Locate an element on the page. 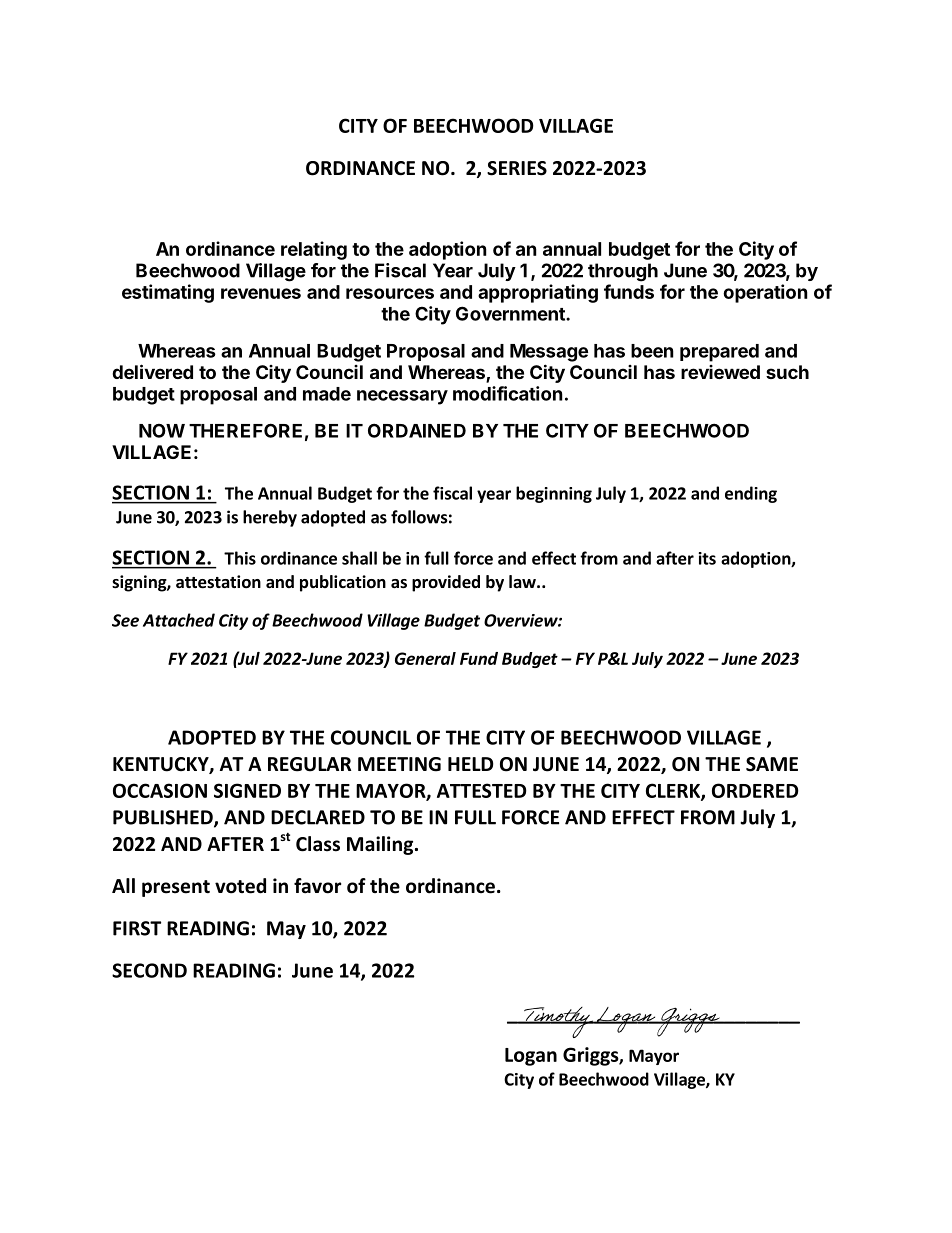 Image resolution: width=952 pixels, height=1233 pixels. relating is located at coordinates (314, 250).
